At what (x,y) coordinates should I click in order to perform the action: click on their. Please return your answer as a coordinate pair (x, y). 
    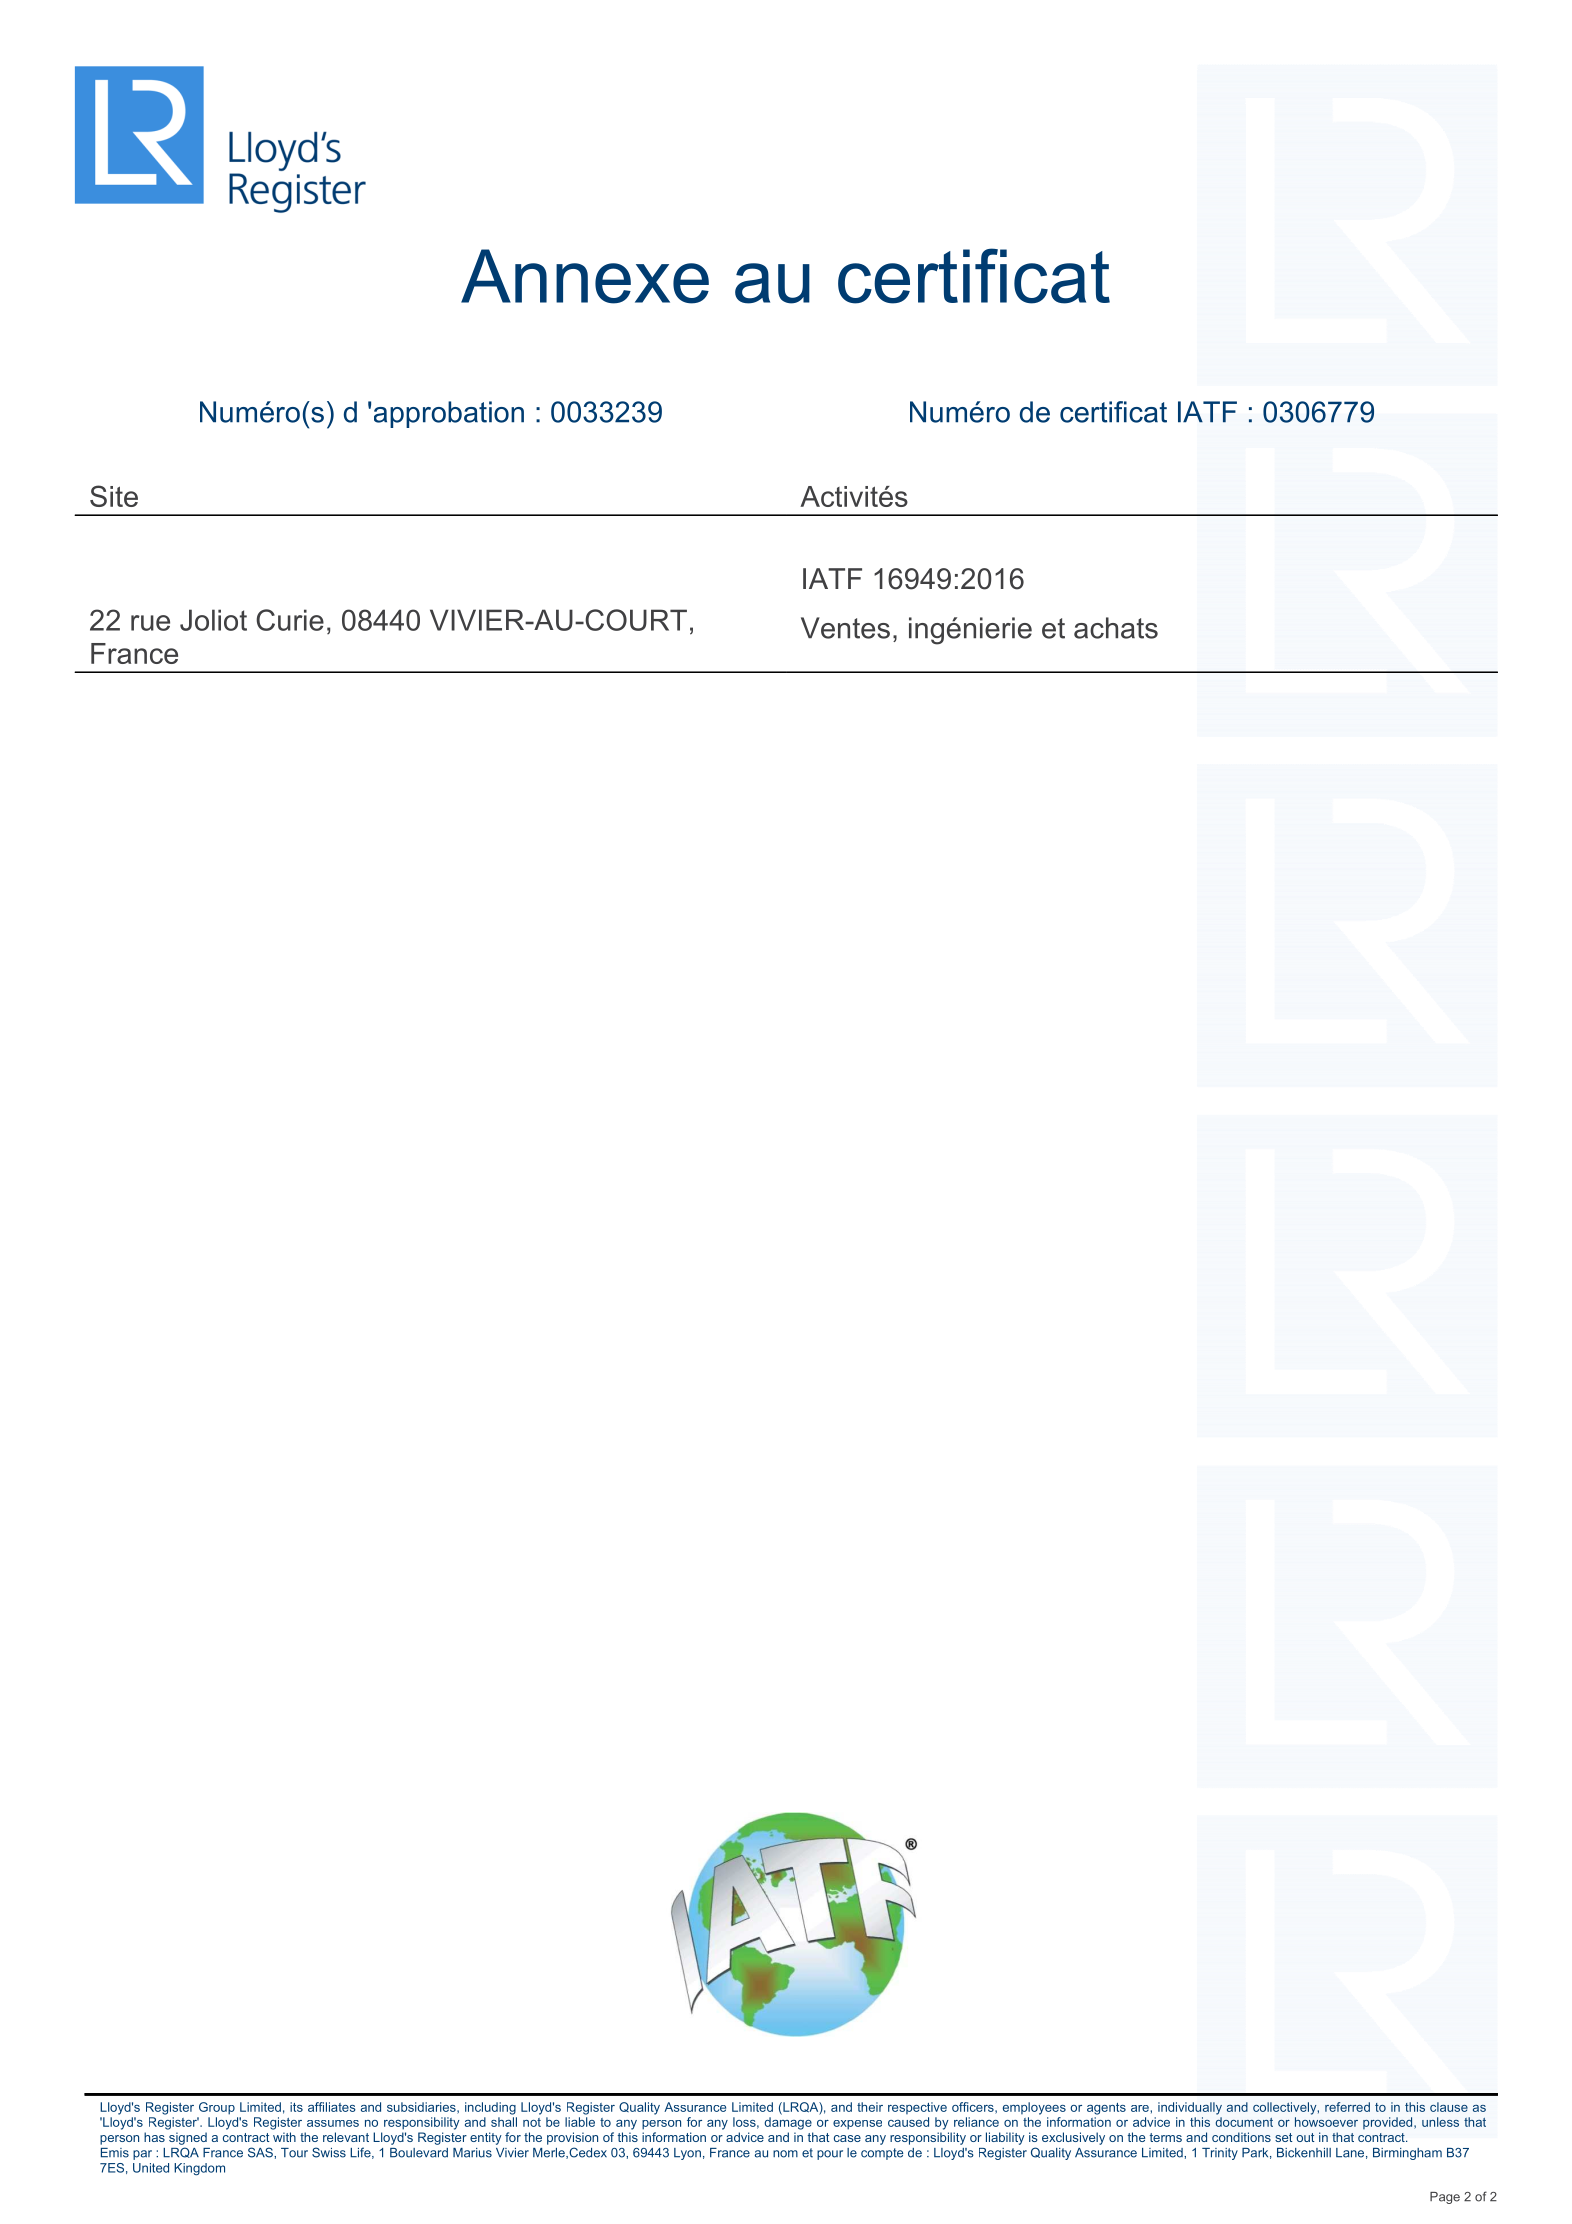
    Looking at the image, I should click on (870, 2107).
